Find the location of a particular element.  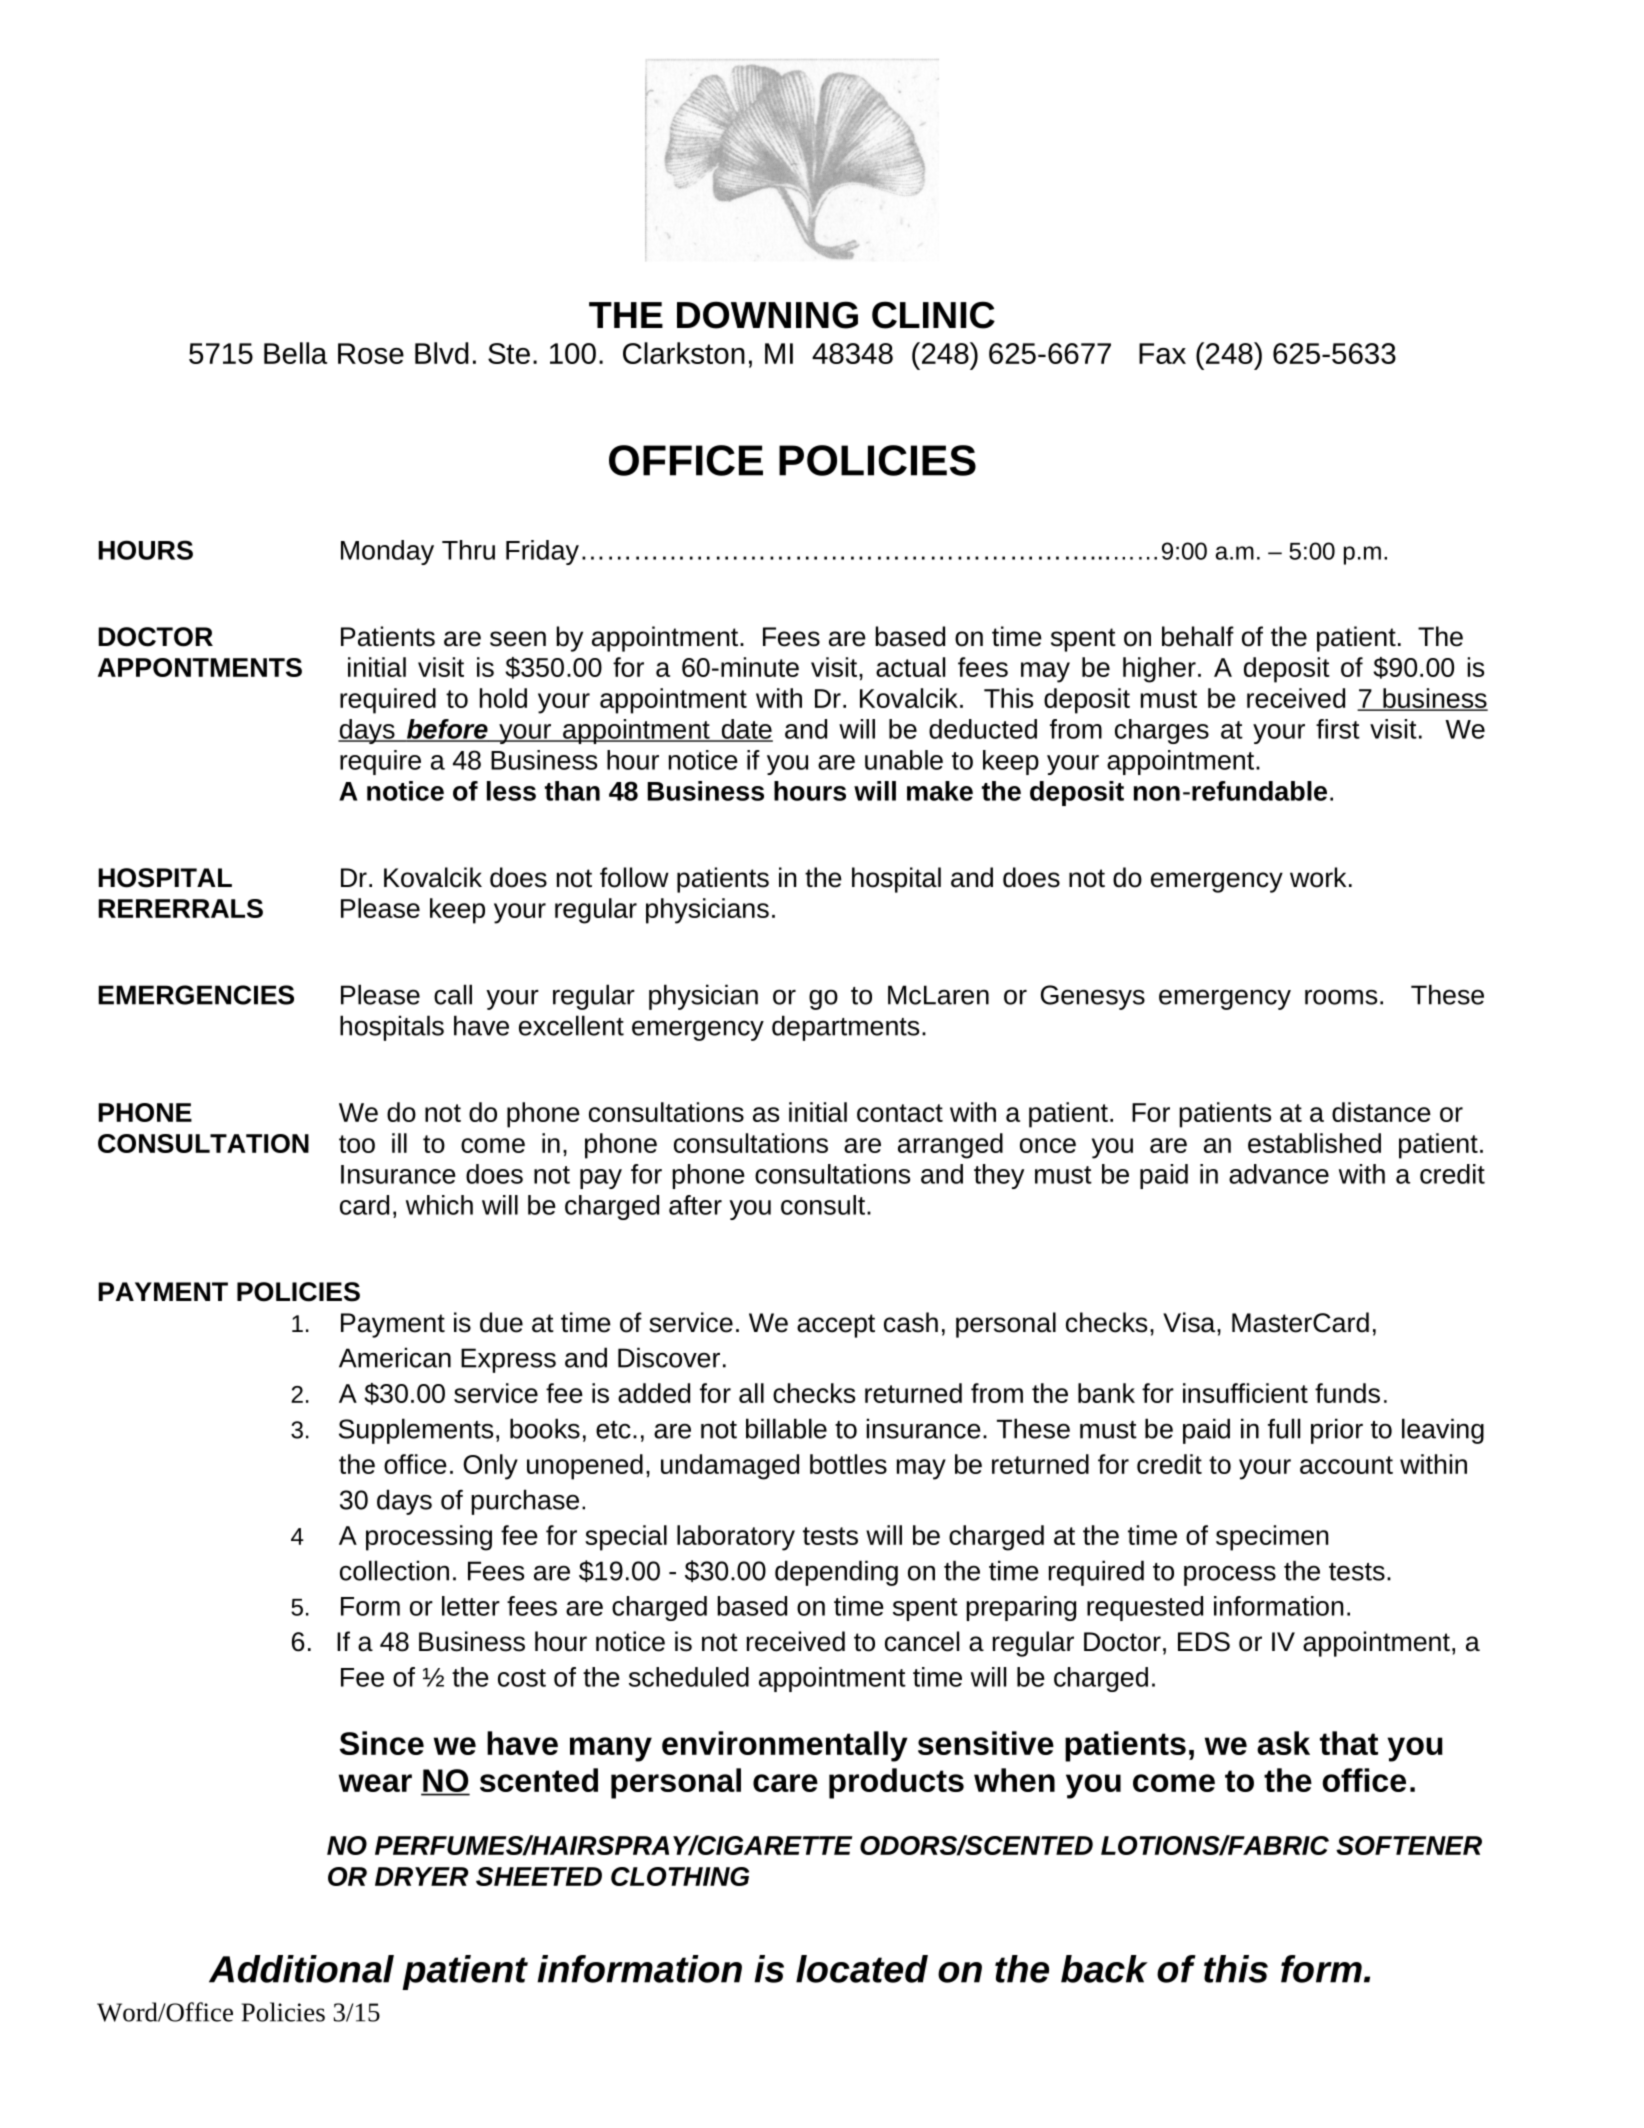

Additional is located at coordinates (301, 1969).
